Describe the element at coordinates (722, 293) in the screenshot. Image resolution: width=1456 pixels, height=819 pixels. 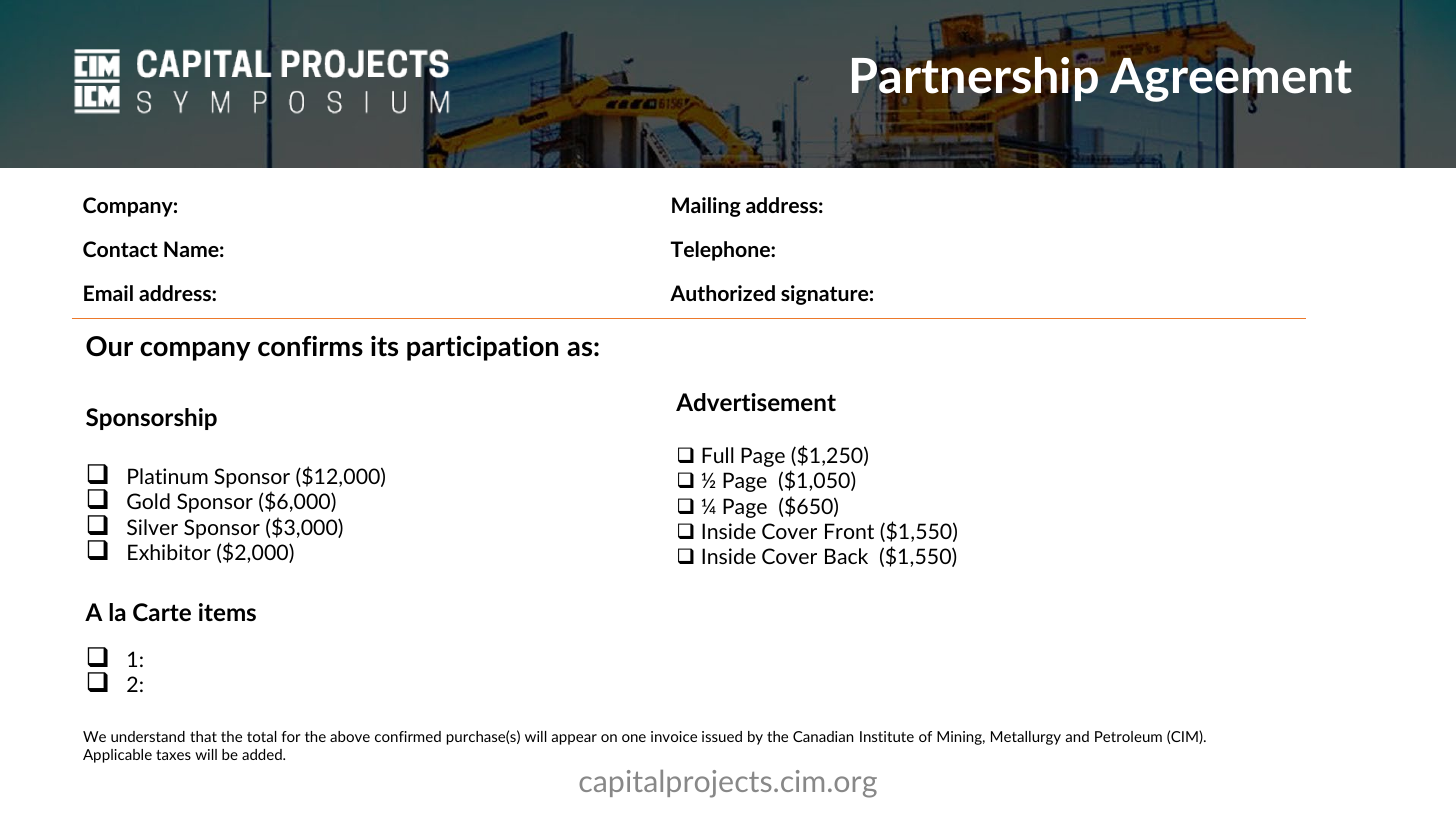
I see `Authorized` at that location.
